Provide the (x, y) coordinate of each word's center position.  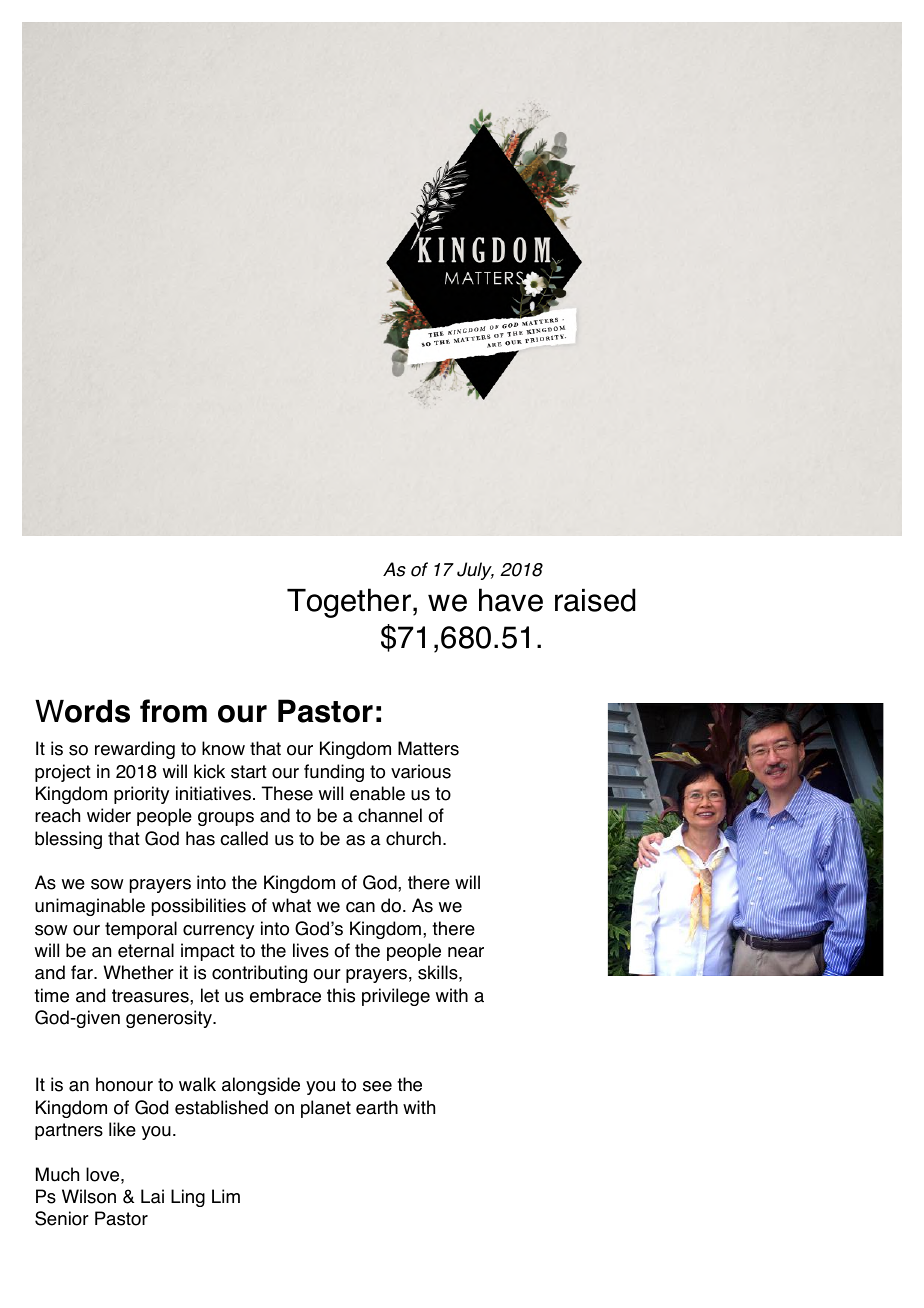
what (291, 905)
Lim (226, 1196)
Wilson (89, 1196)
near (466, 952)
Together (350, 603)
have (511, 600)
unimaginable (90, 907)
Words (82, 711)
